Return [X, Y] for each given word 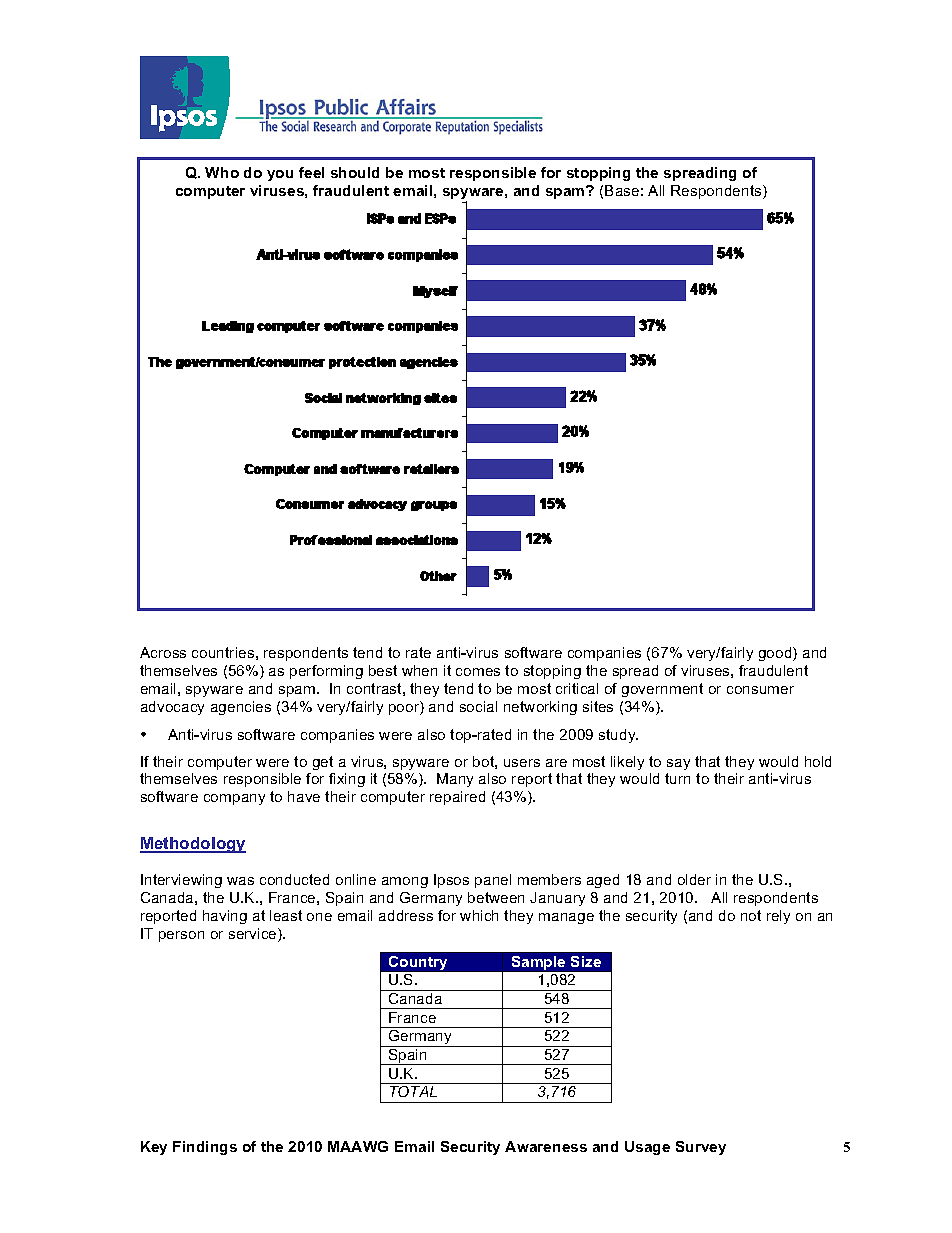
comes [478, 672]
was [240, 881]
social [478, 706]
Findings [205, 1148]
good [776, 654]
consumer [760, 690]
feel [311, 172]
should [355, 172]
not [751, 915]
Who [222, 172]
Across [163, 652]
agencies [241, 708]
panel [493, 881]
